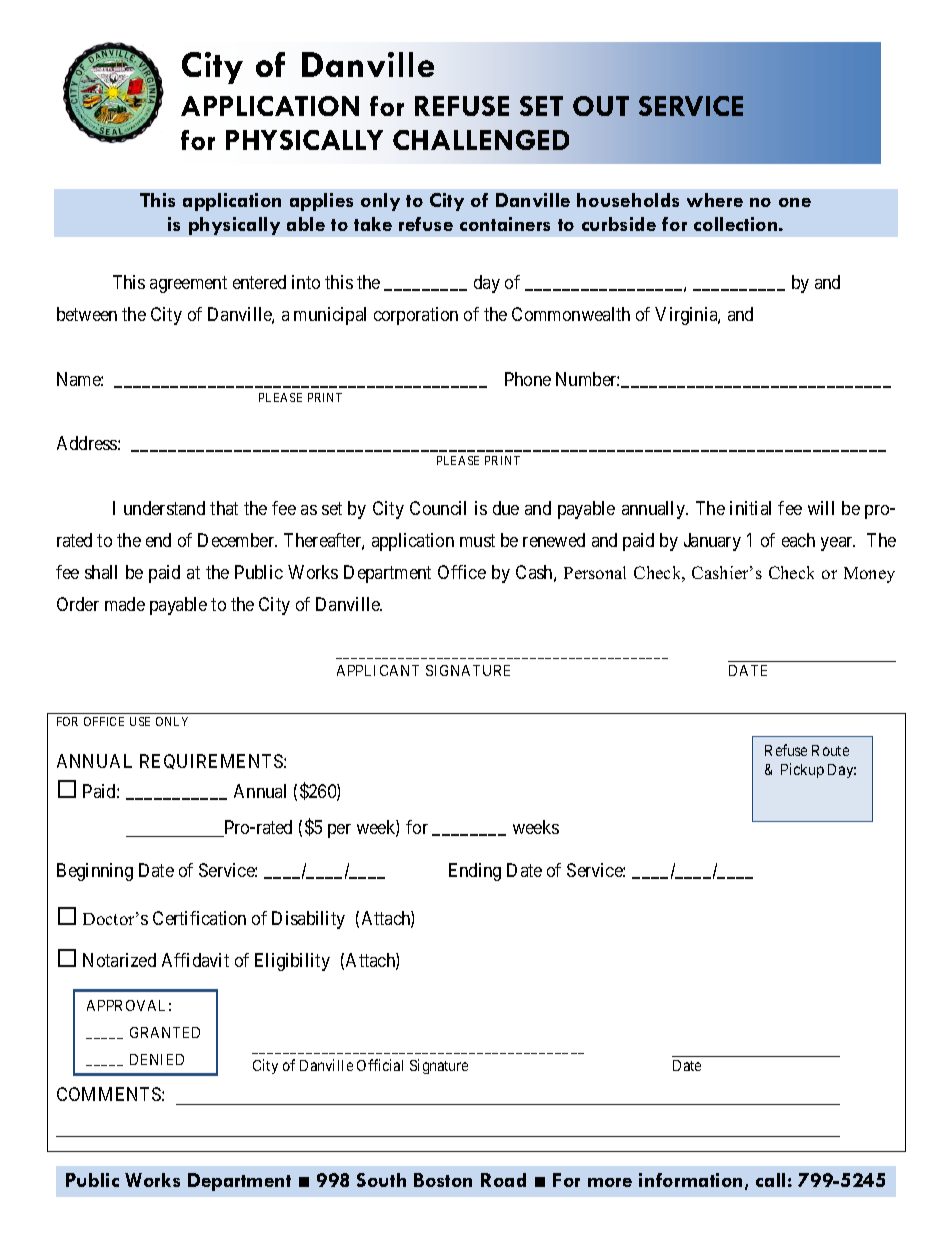 Image resolution: width=952 pixels, height=1233 pixels. Describe the element at coordinates (378, 670) in the screenshot. I see `APPLICANT` at that location.
